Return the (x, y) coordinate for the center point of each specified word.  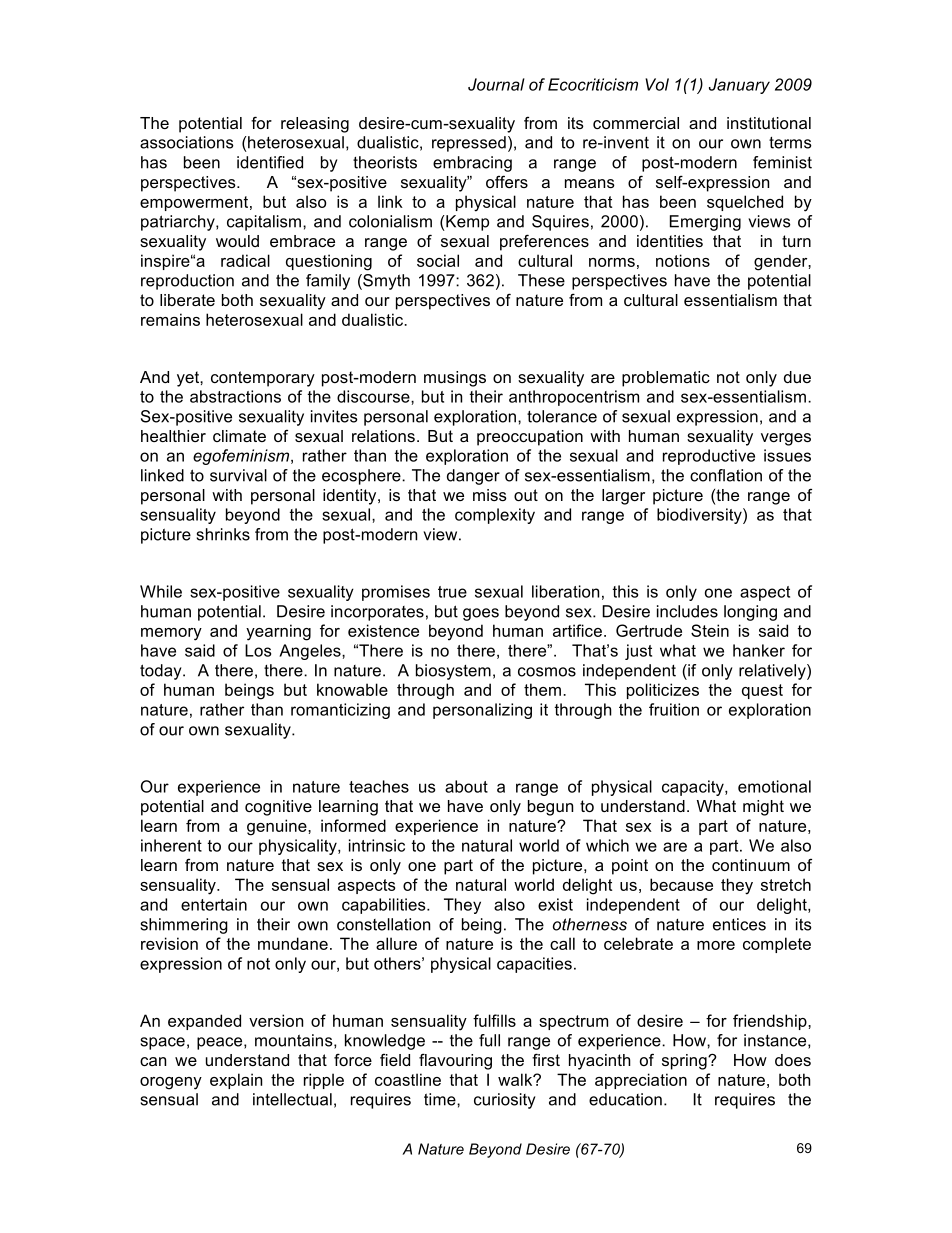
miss (490, 495)
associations (187, 142)
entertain (214, 904)
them (542, 689)
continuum (751, 865)
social (438, 260)
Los (258, 650)
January (739, 86)
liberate (187, 300)
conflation (726, 475)
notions (683, 260)
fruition (674, 709)
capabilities (385, 906)
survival (238, 475)
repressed (469, 144)
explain (236, 1081)
